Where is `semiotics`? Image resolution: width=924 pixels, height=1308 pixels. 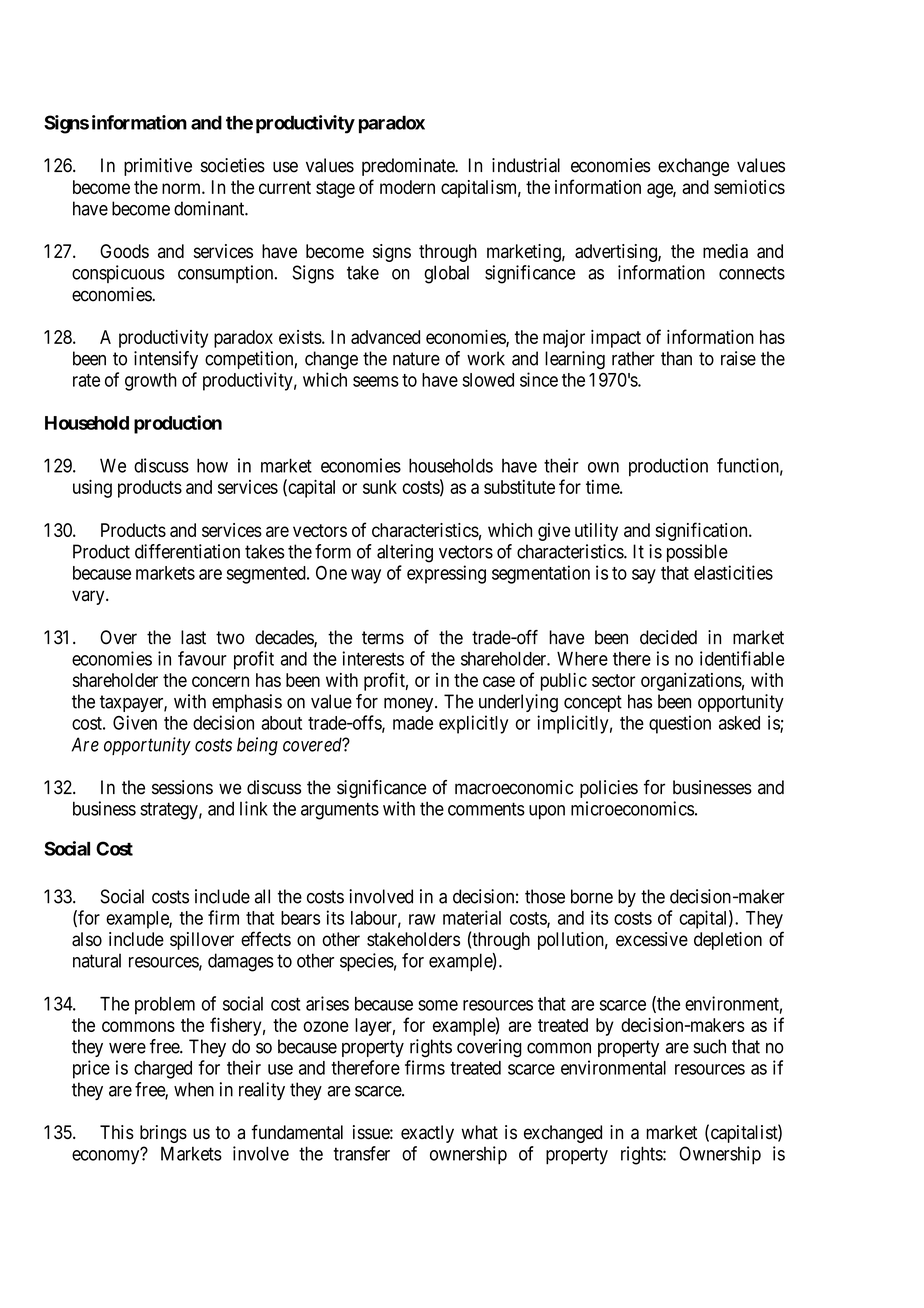
semiotics is located at coordinates (749, 187).
